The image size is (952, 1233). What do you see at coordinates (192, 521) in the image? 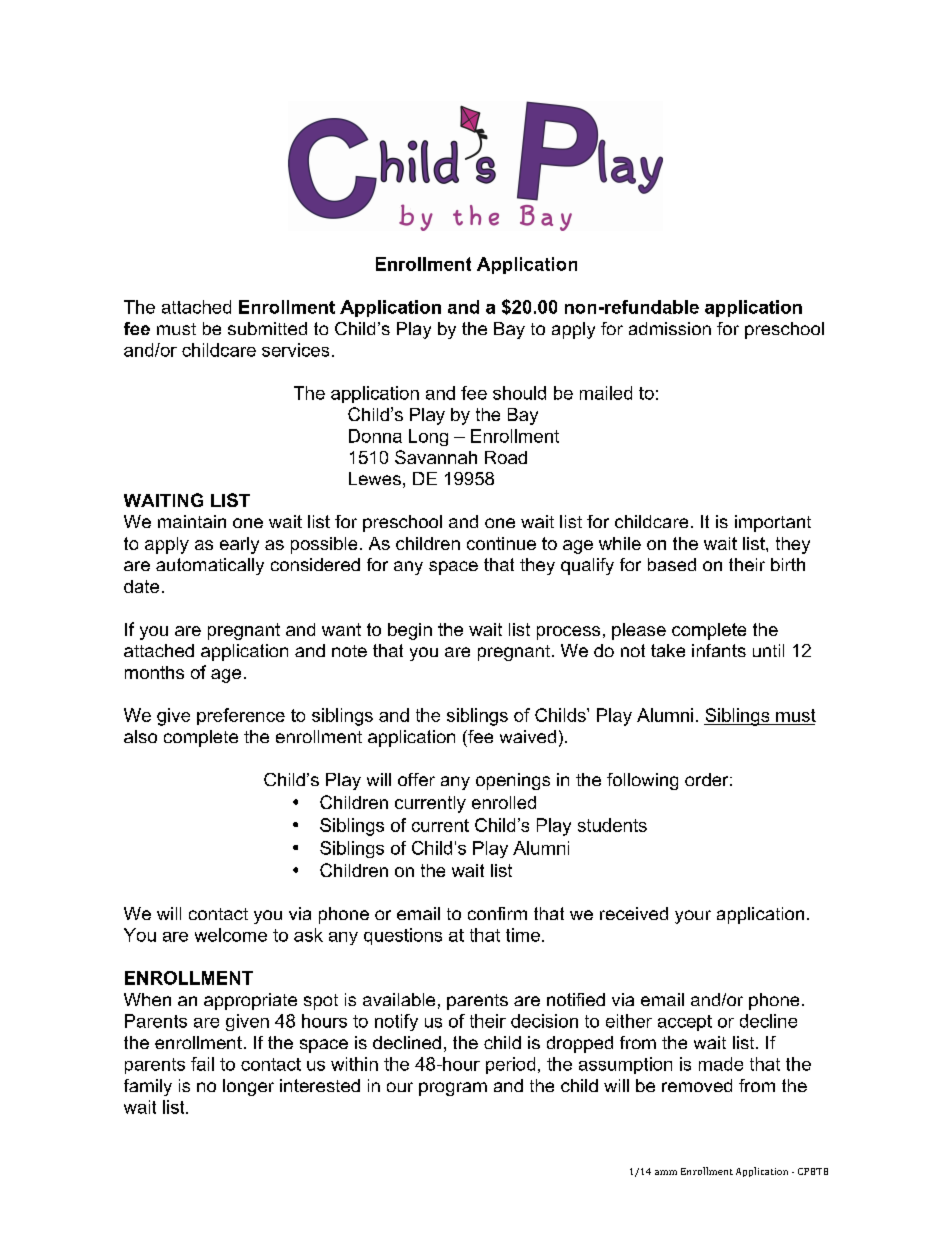
I see `maintain` at bounding box center [192, 521].
